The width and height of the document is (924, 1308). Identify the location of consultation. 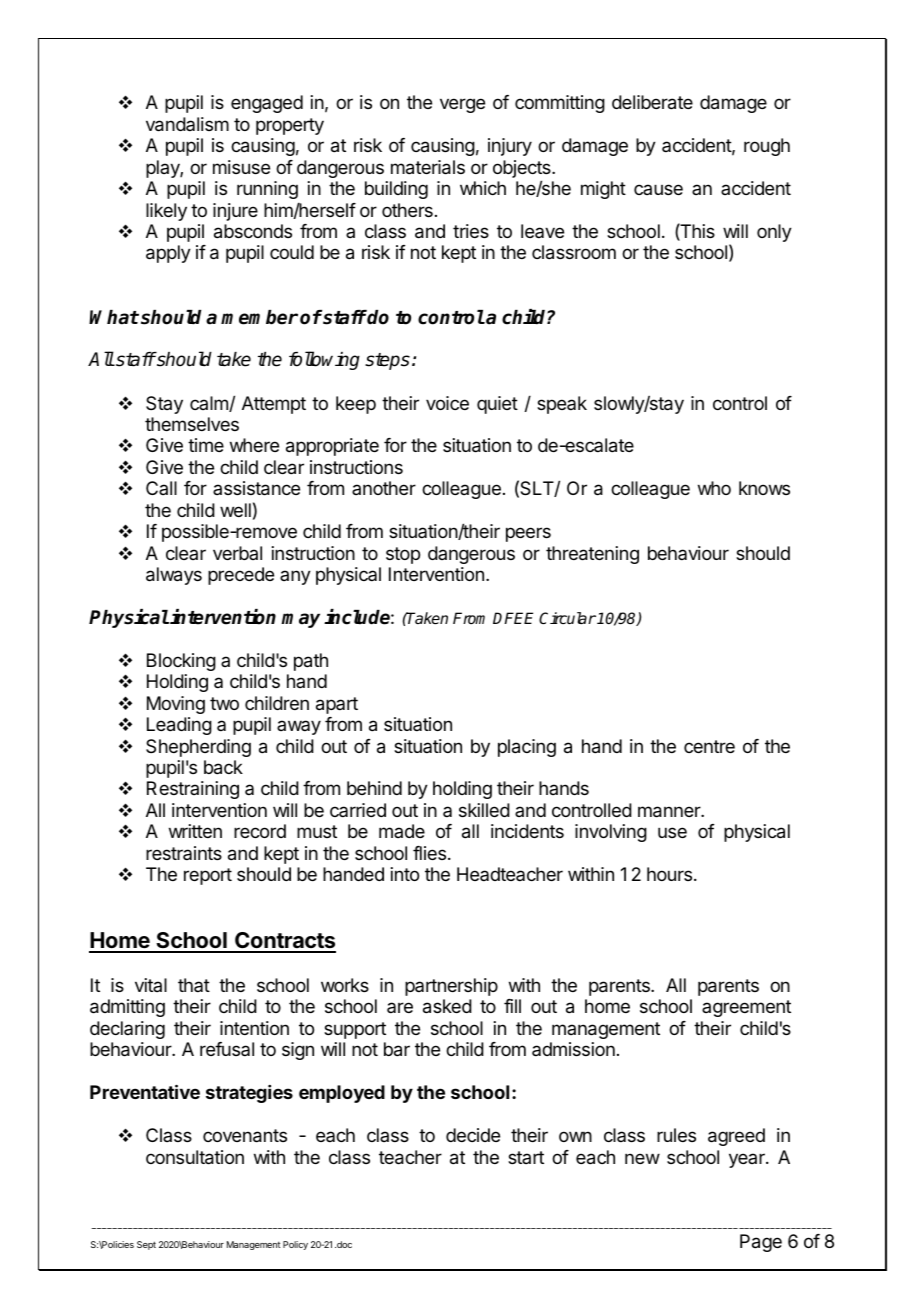
(195, 1157).
